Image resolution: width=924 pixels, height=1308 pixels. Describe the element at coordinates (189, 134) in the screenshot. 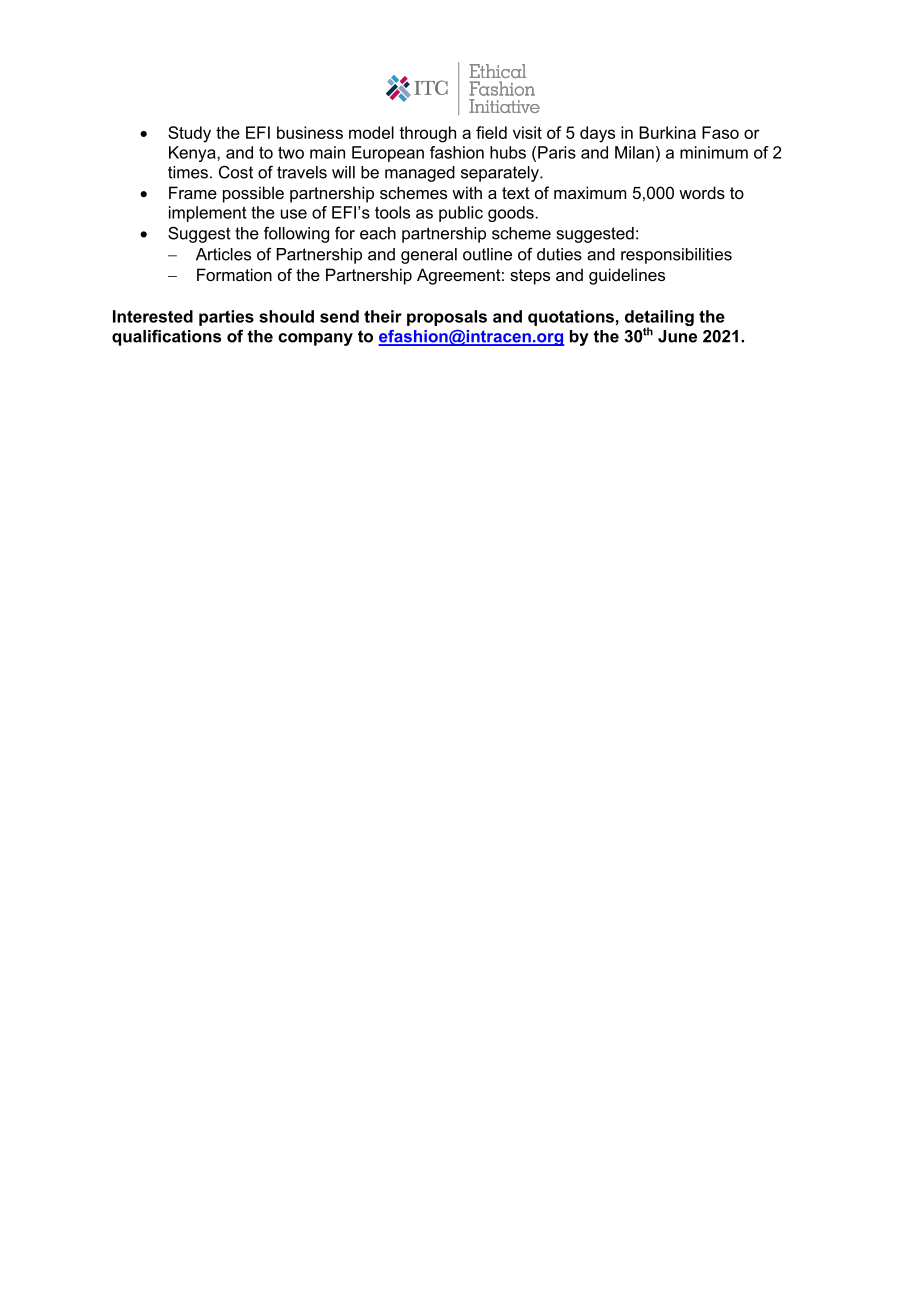

I see `Study` at that location.
